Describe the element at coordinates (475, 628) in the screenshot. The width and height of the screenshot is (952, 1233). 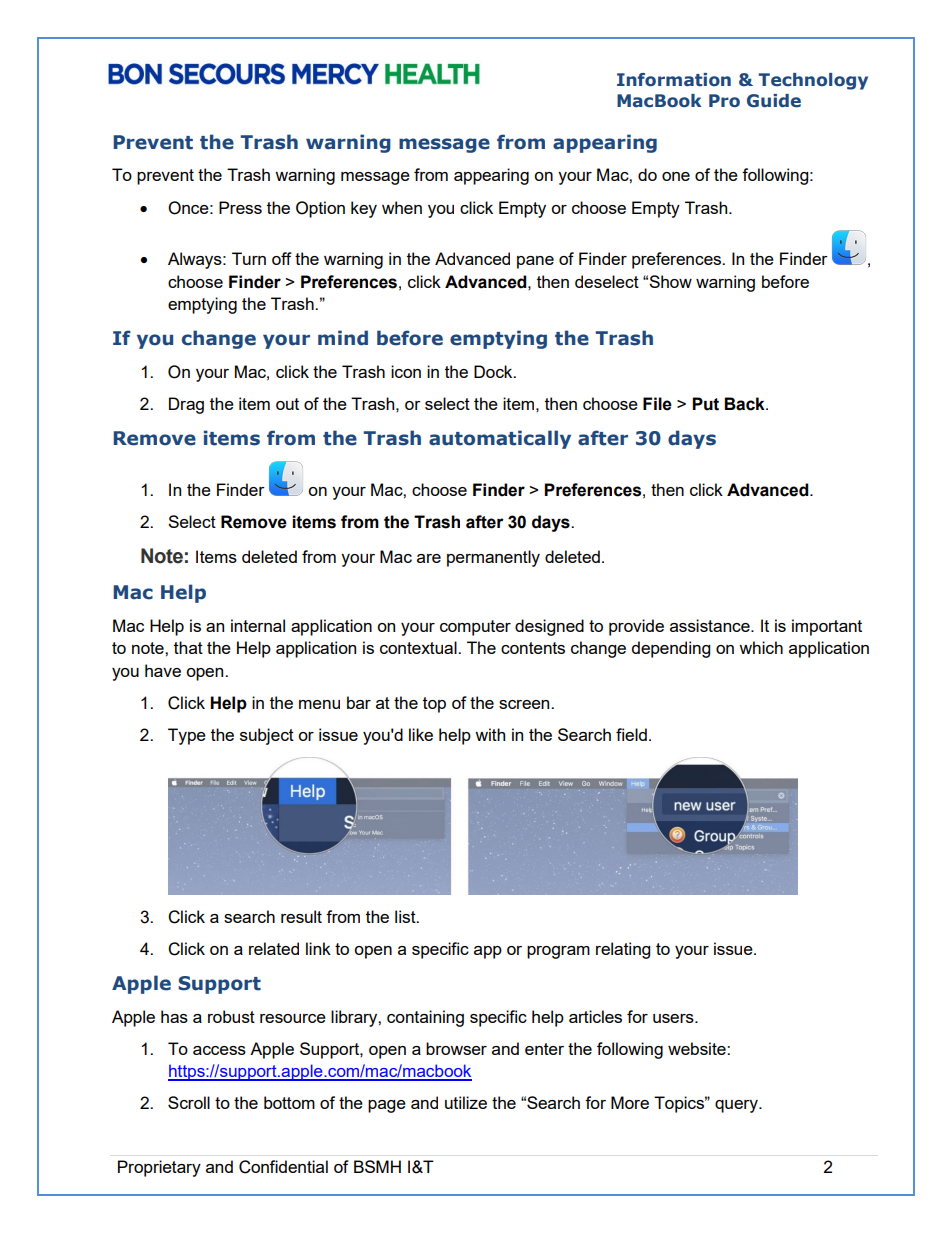
I see `computer` at that location.
